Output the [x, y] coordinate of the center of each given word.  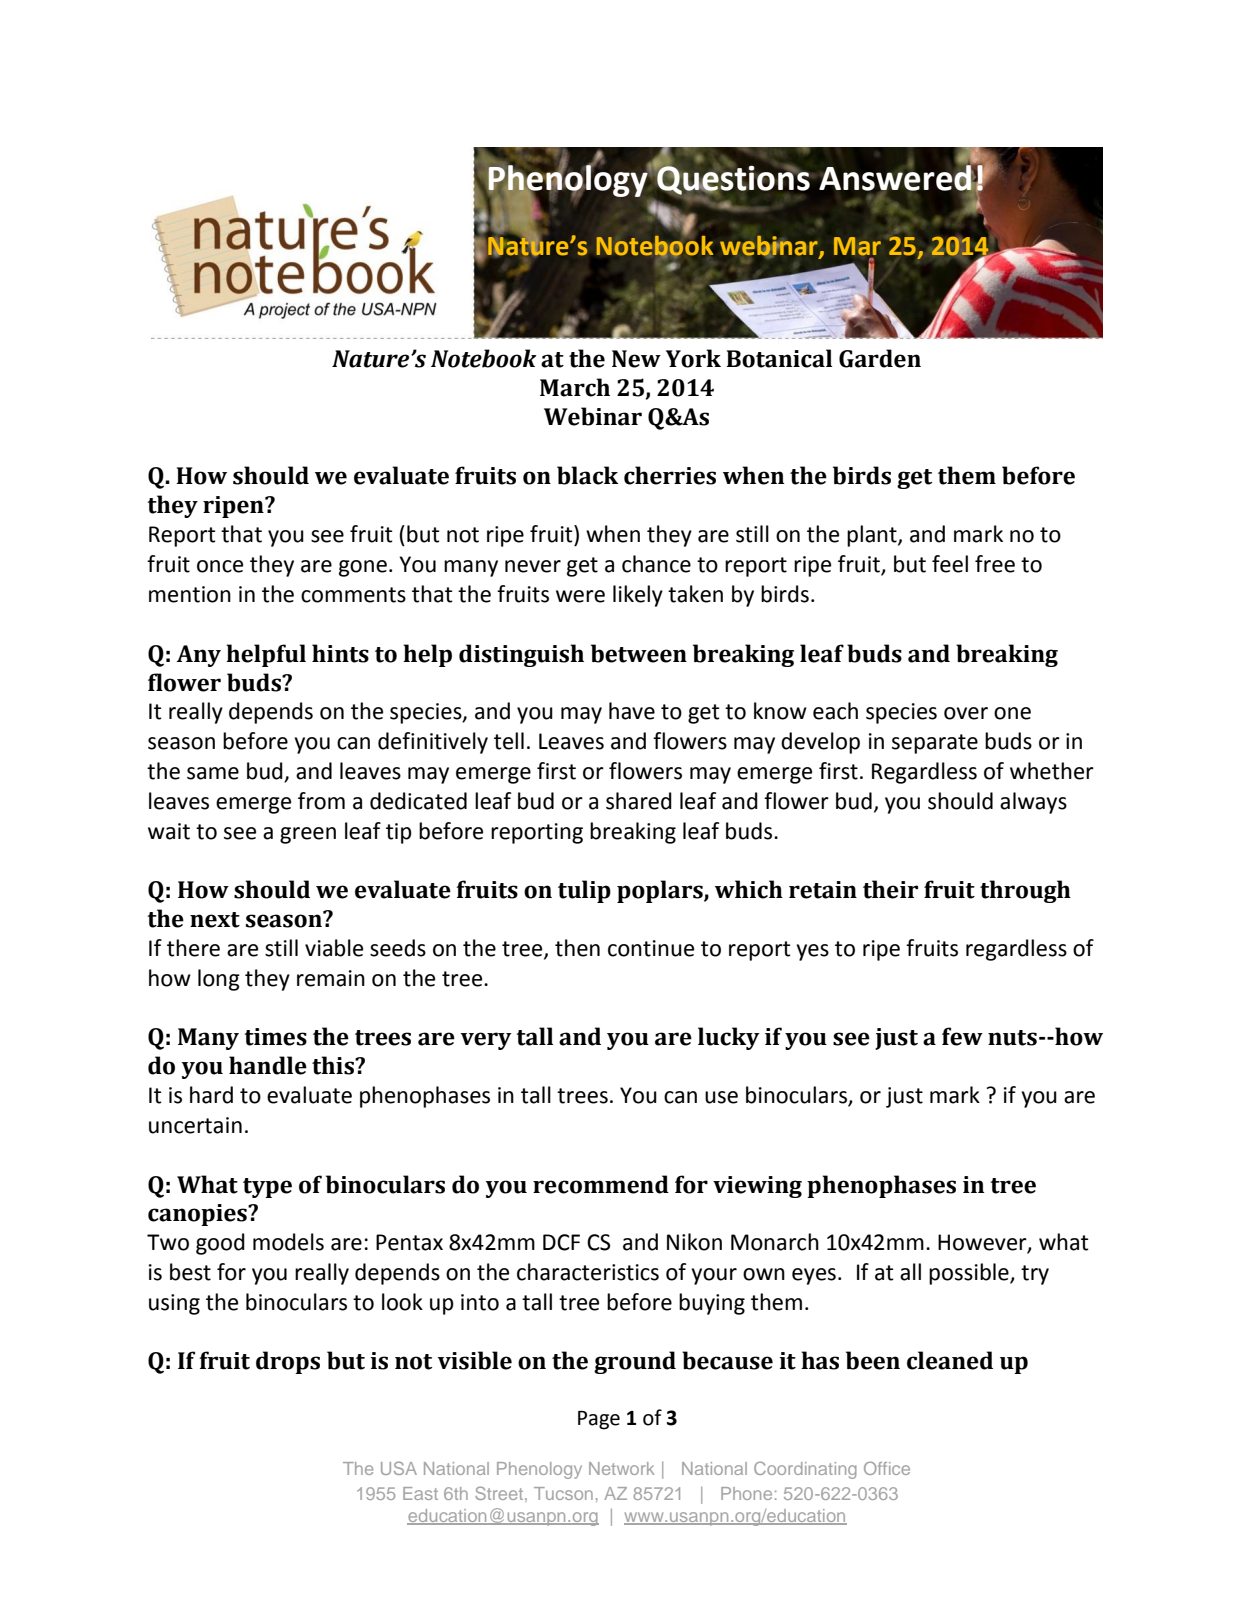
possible [970, 1274]
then [577, 948]
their [890, 889]
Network [622, 1468]
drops [288, 1362]
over [966, 713]
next [215, 920]
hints [340, 653]
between [639, 653]
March [575, 387]
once [220, 566]
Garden [880, 358]
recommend [601, 1184]
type [267, 1188]
